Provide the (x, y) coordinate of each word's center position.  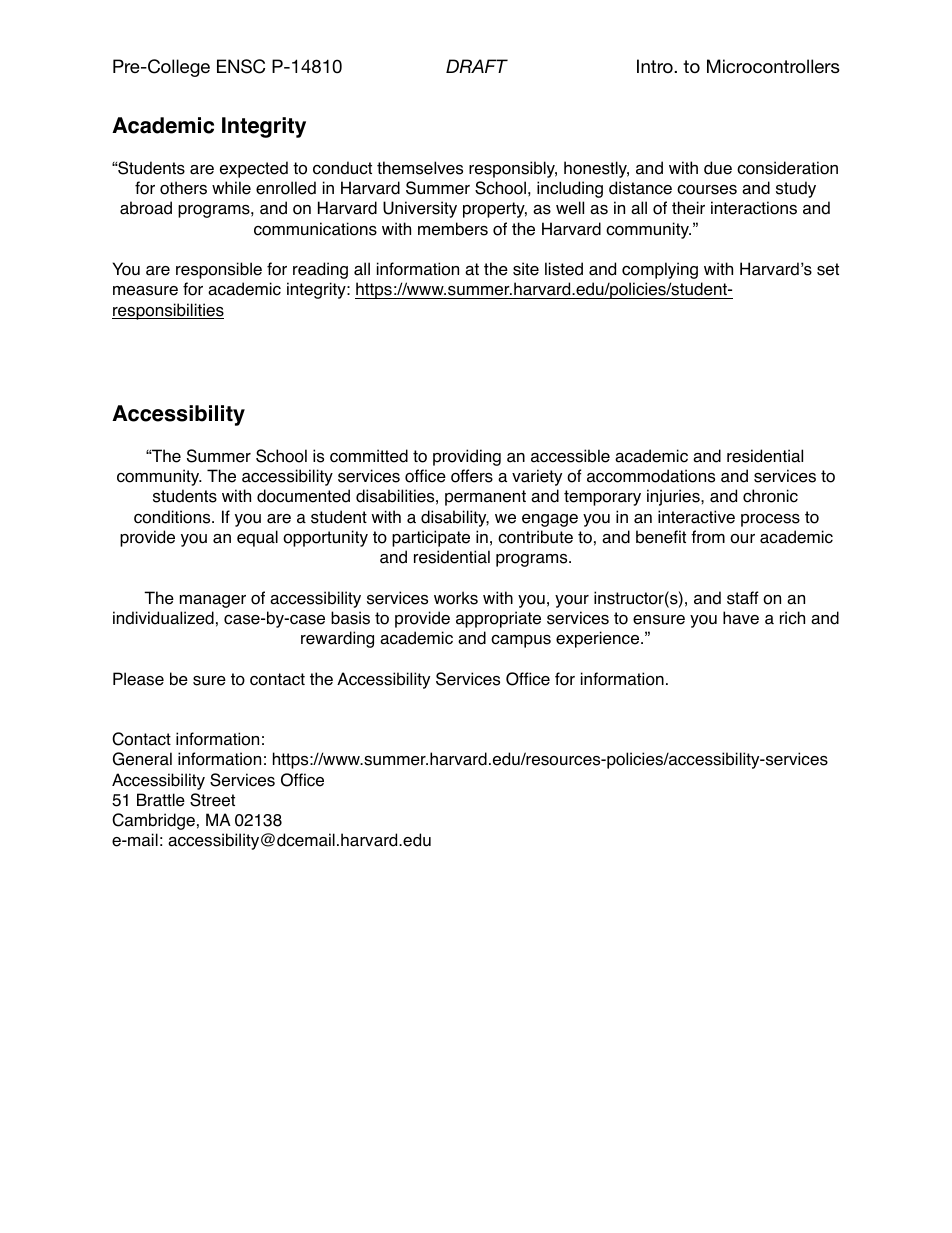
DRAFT (477, 66)
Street (212, 800)
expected (254, 169)
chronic (770, 496)
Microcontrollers (773, 66)
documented (303, 496)
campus (521, 641)
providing (467, 457)
